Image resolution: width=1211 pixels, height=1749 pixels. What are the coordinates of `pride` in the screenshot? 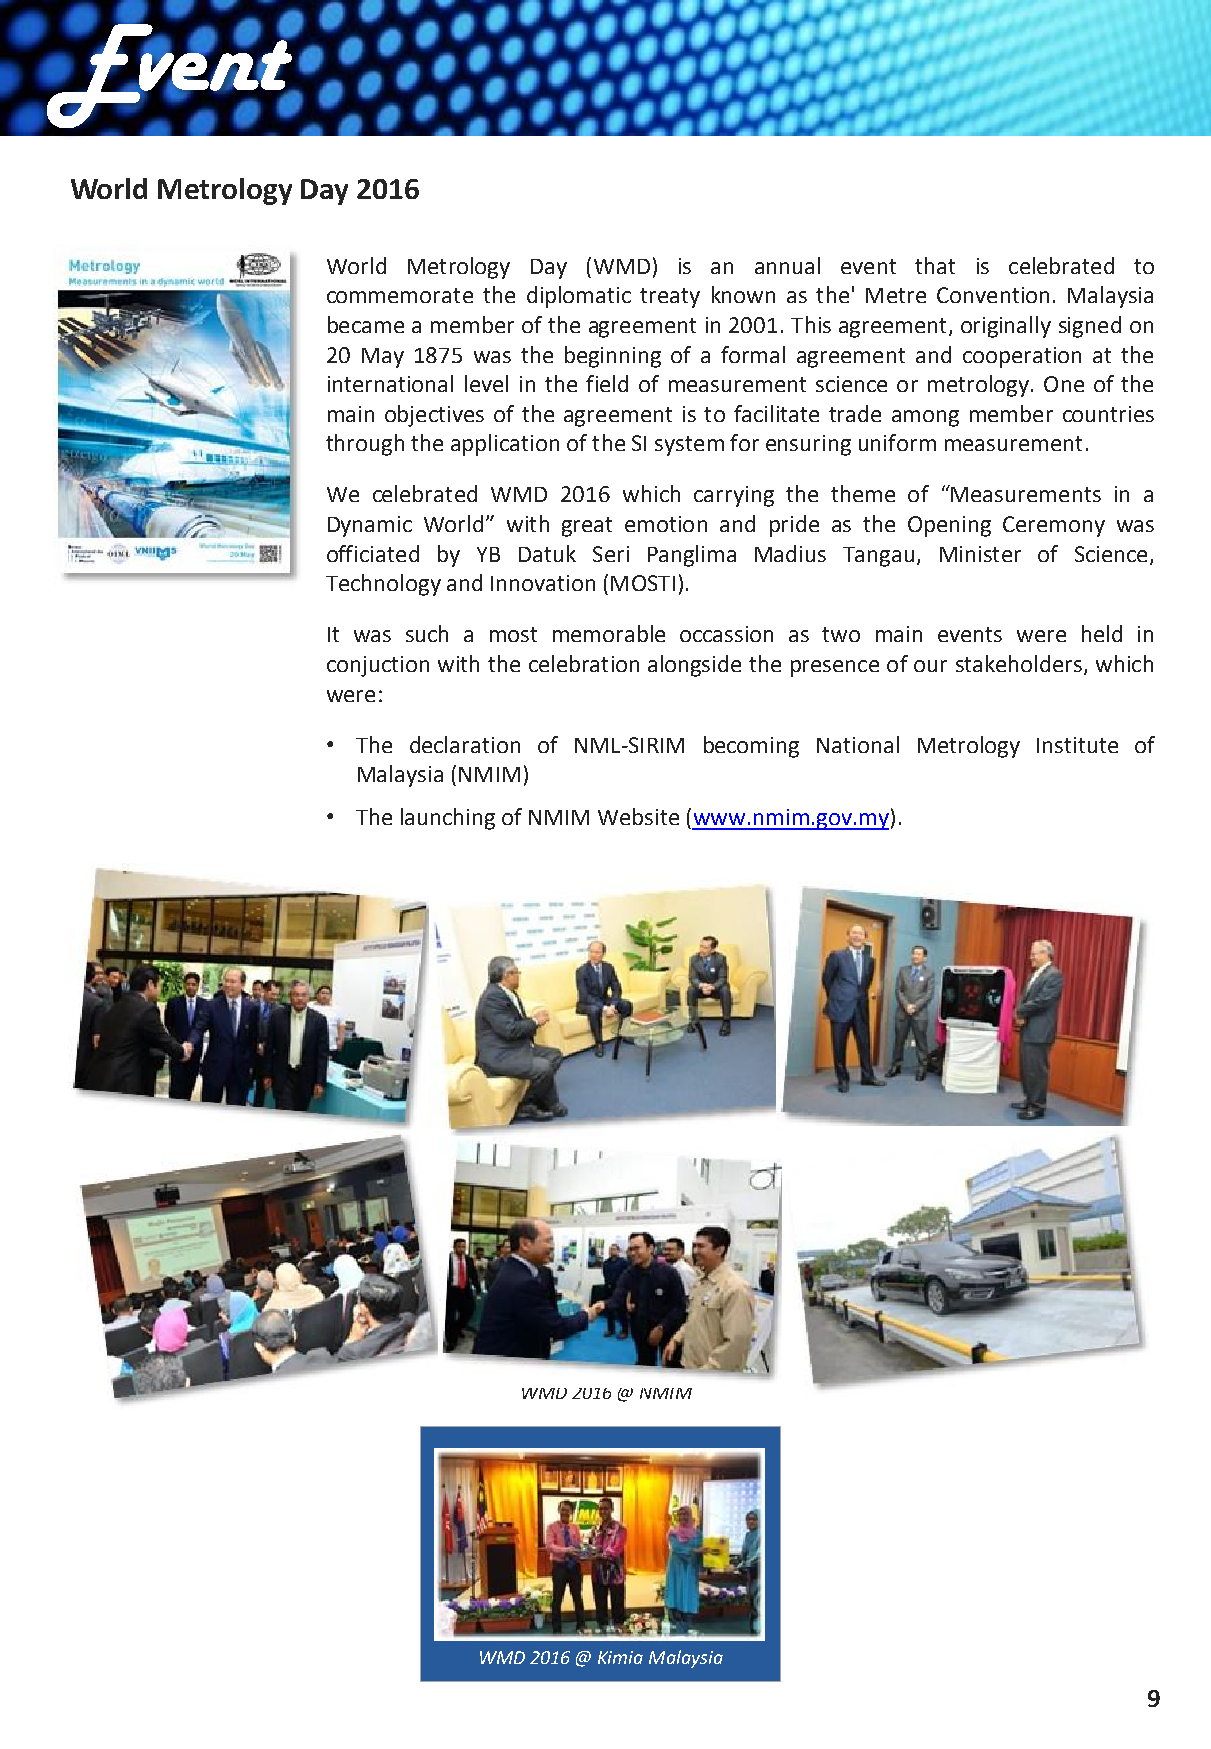 It's located at (794, 526).
